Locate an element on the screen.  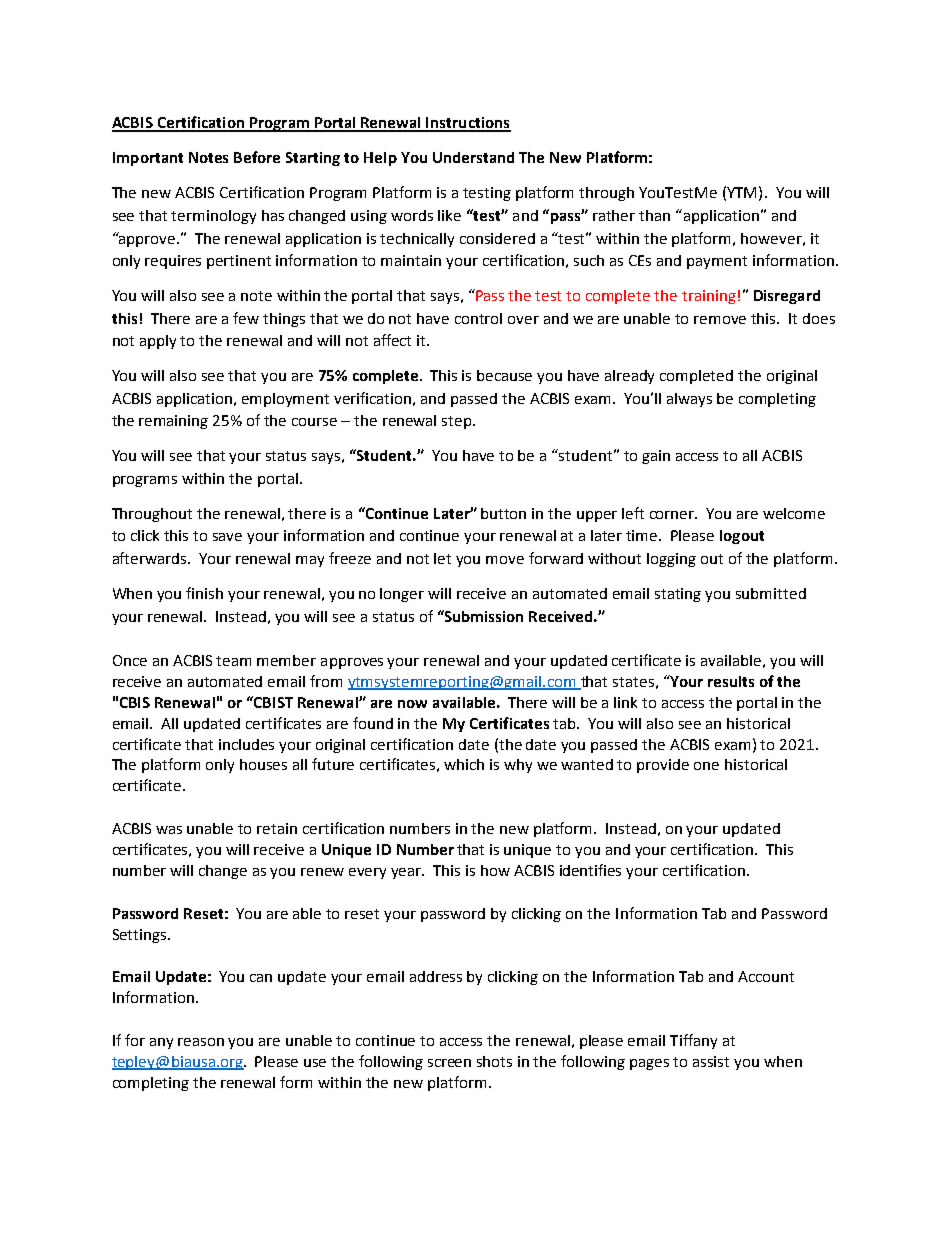
includes is located at coordinates (246, 744).
